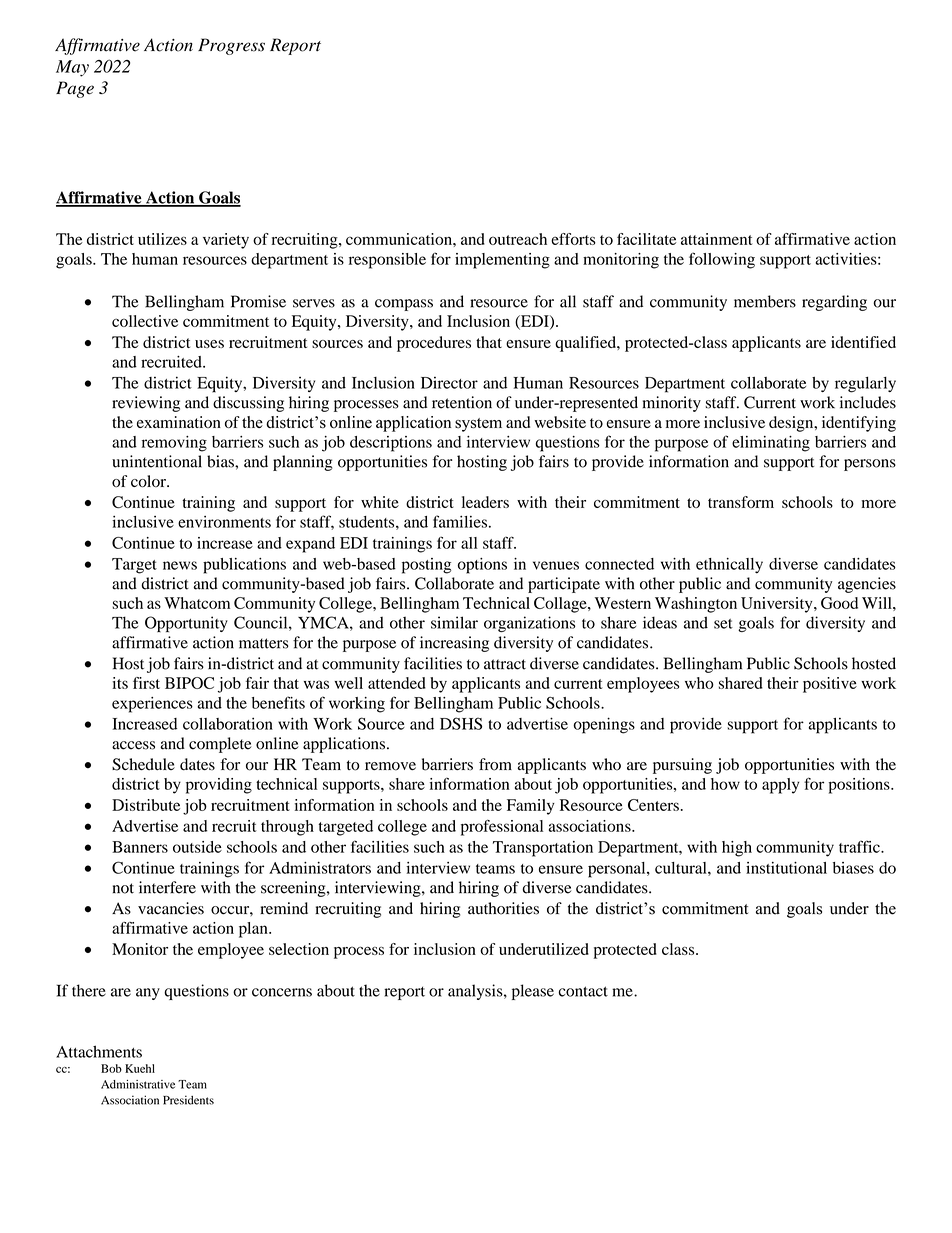 The image size is (952, 1233). What do you see at coordinates (786, 867) in the image?
I see `institutional` at bounding box center [786, 867].
